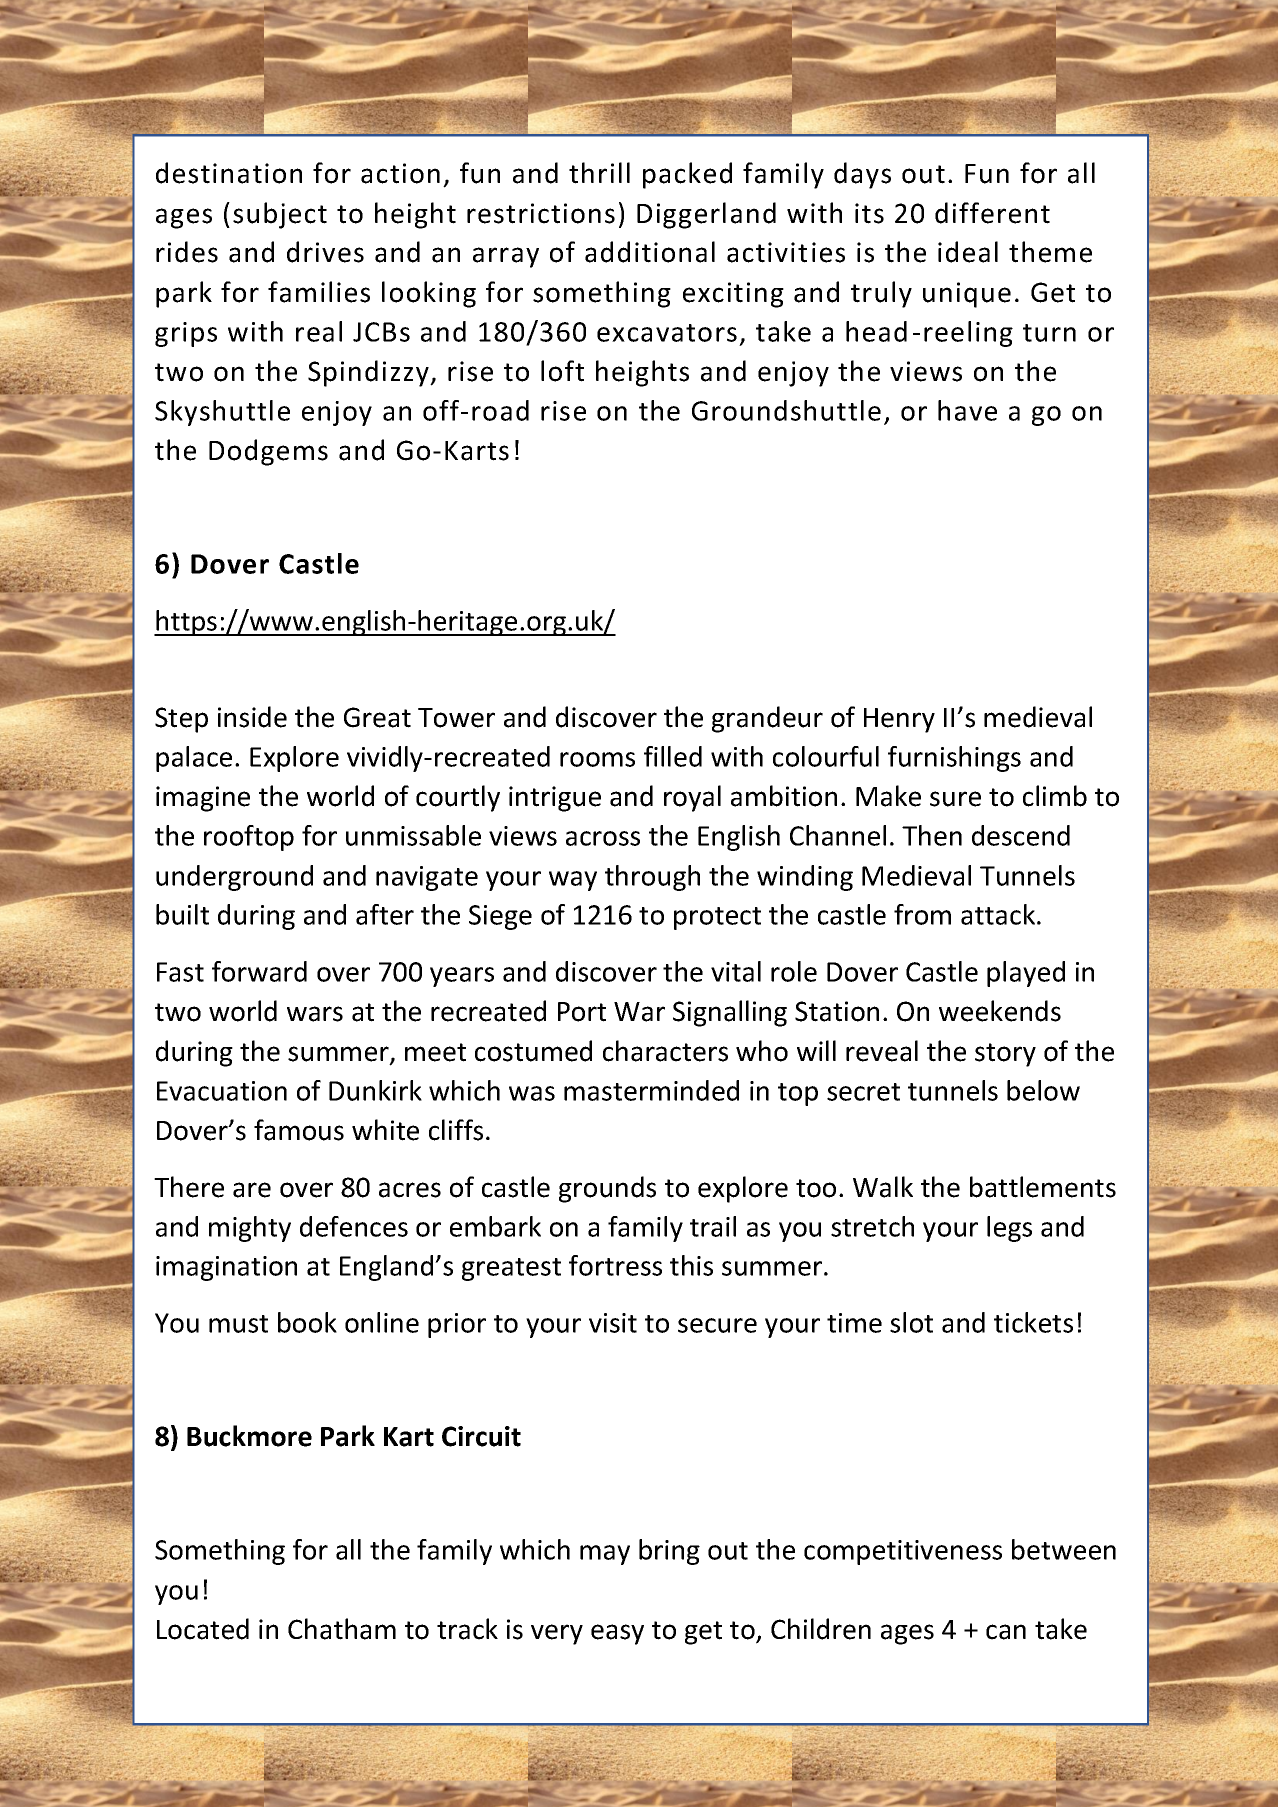 Image resolution: width=1278 pixels, height=1807 pixels. Describe the element at coordinates (342, 1629) in the screenshot. I see `Chatham` at that location.
